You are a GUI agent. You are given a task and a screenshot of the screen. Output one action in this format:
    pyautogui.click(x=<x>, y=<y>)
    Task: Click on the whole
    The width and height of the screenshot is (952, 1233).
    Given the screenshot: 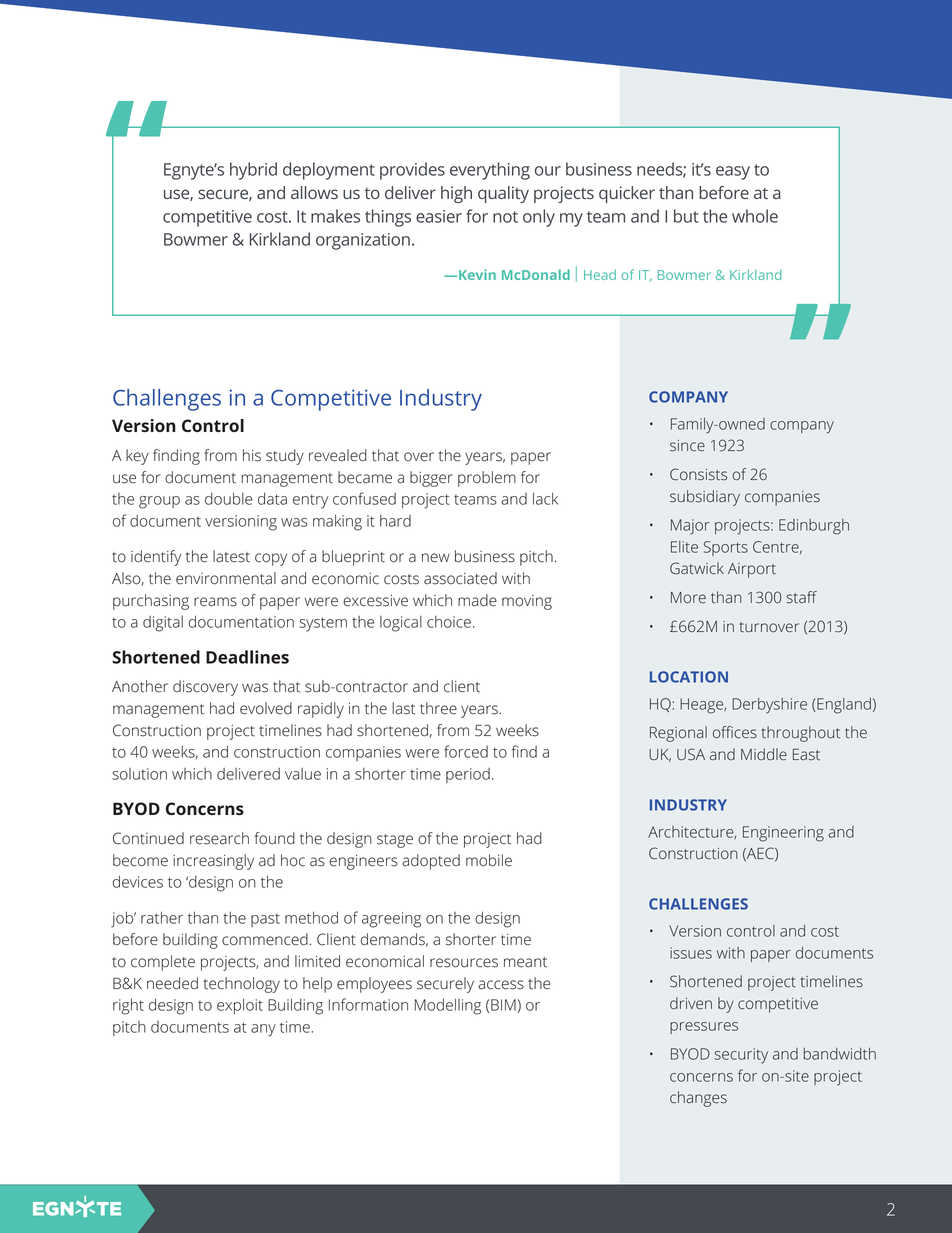 What is the action you would take?
    pyautogui.click(x=755, y=216)
